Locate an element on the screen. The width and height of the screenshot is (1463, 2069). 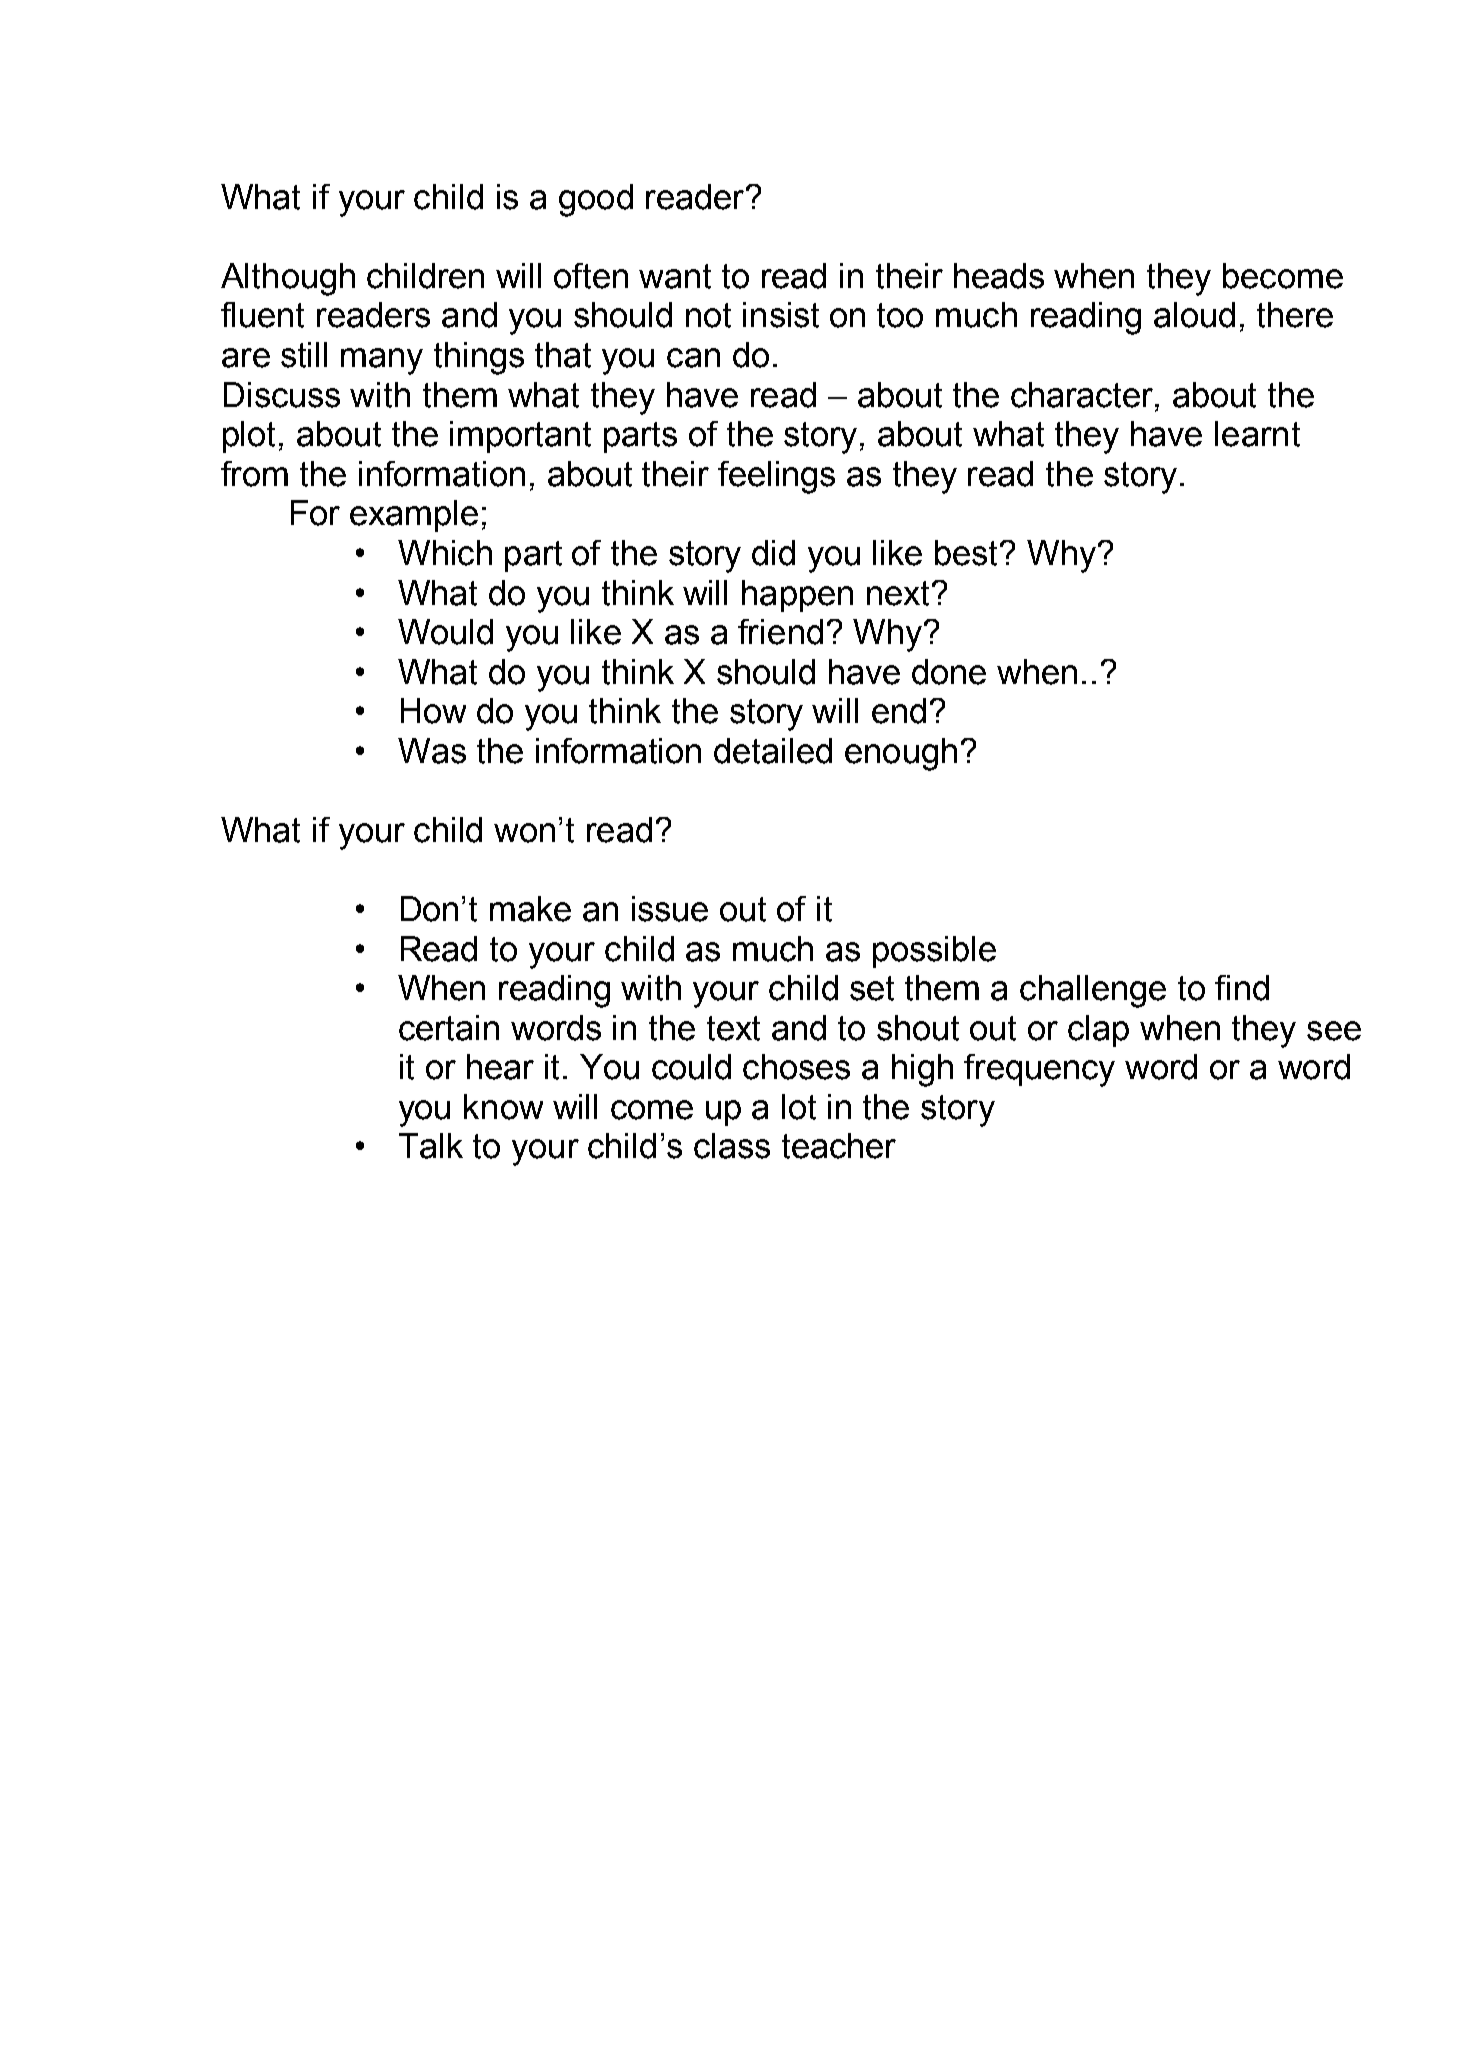
want is located at coordinates (675, 276).
